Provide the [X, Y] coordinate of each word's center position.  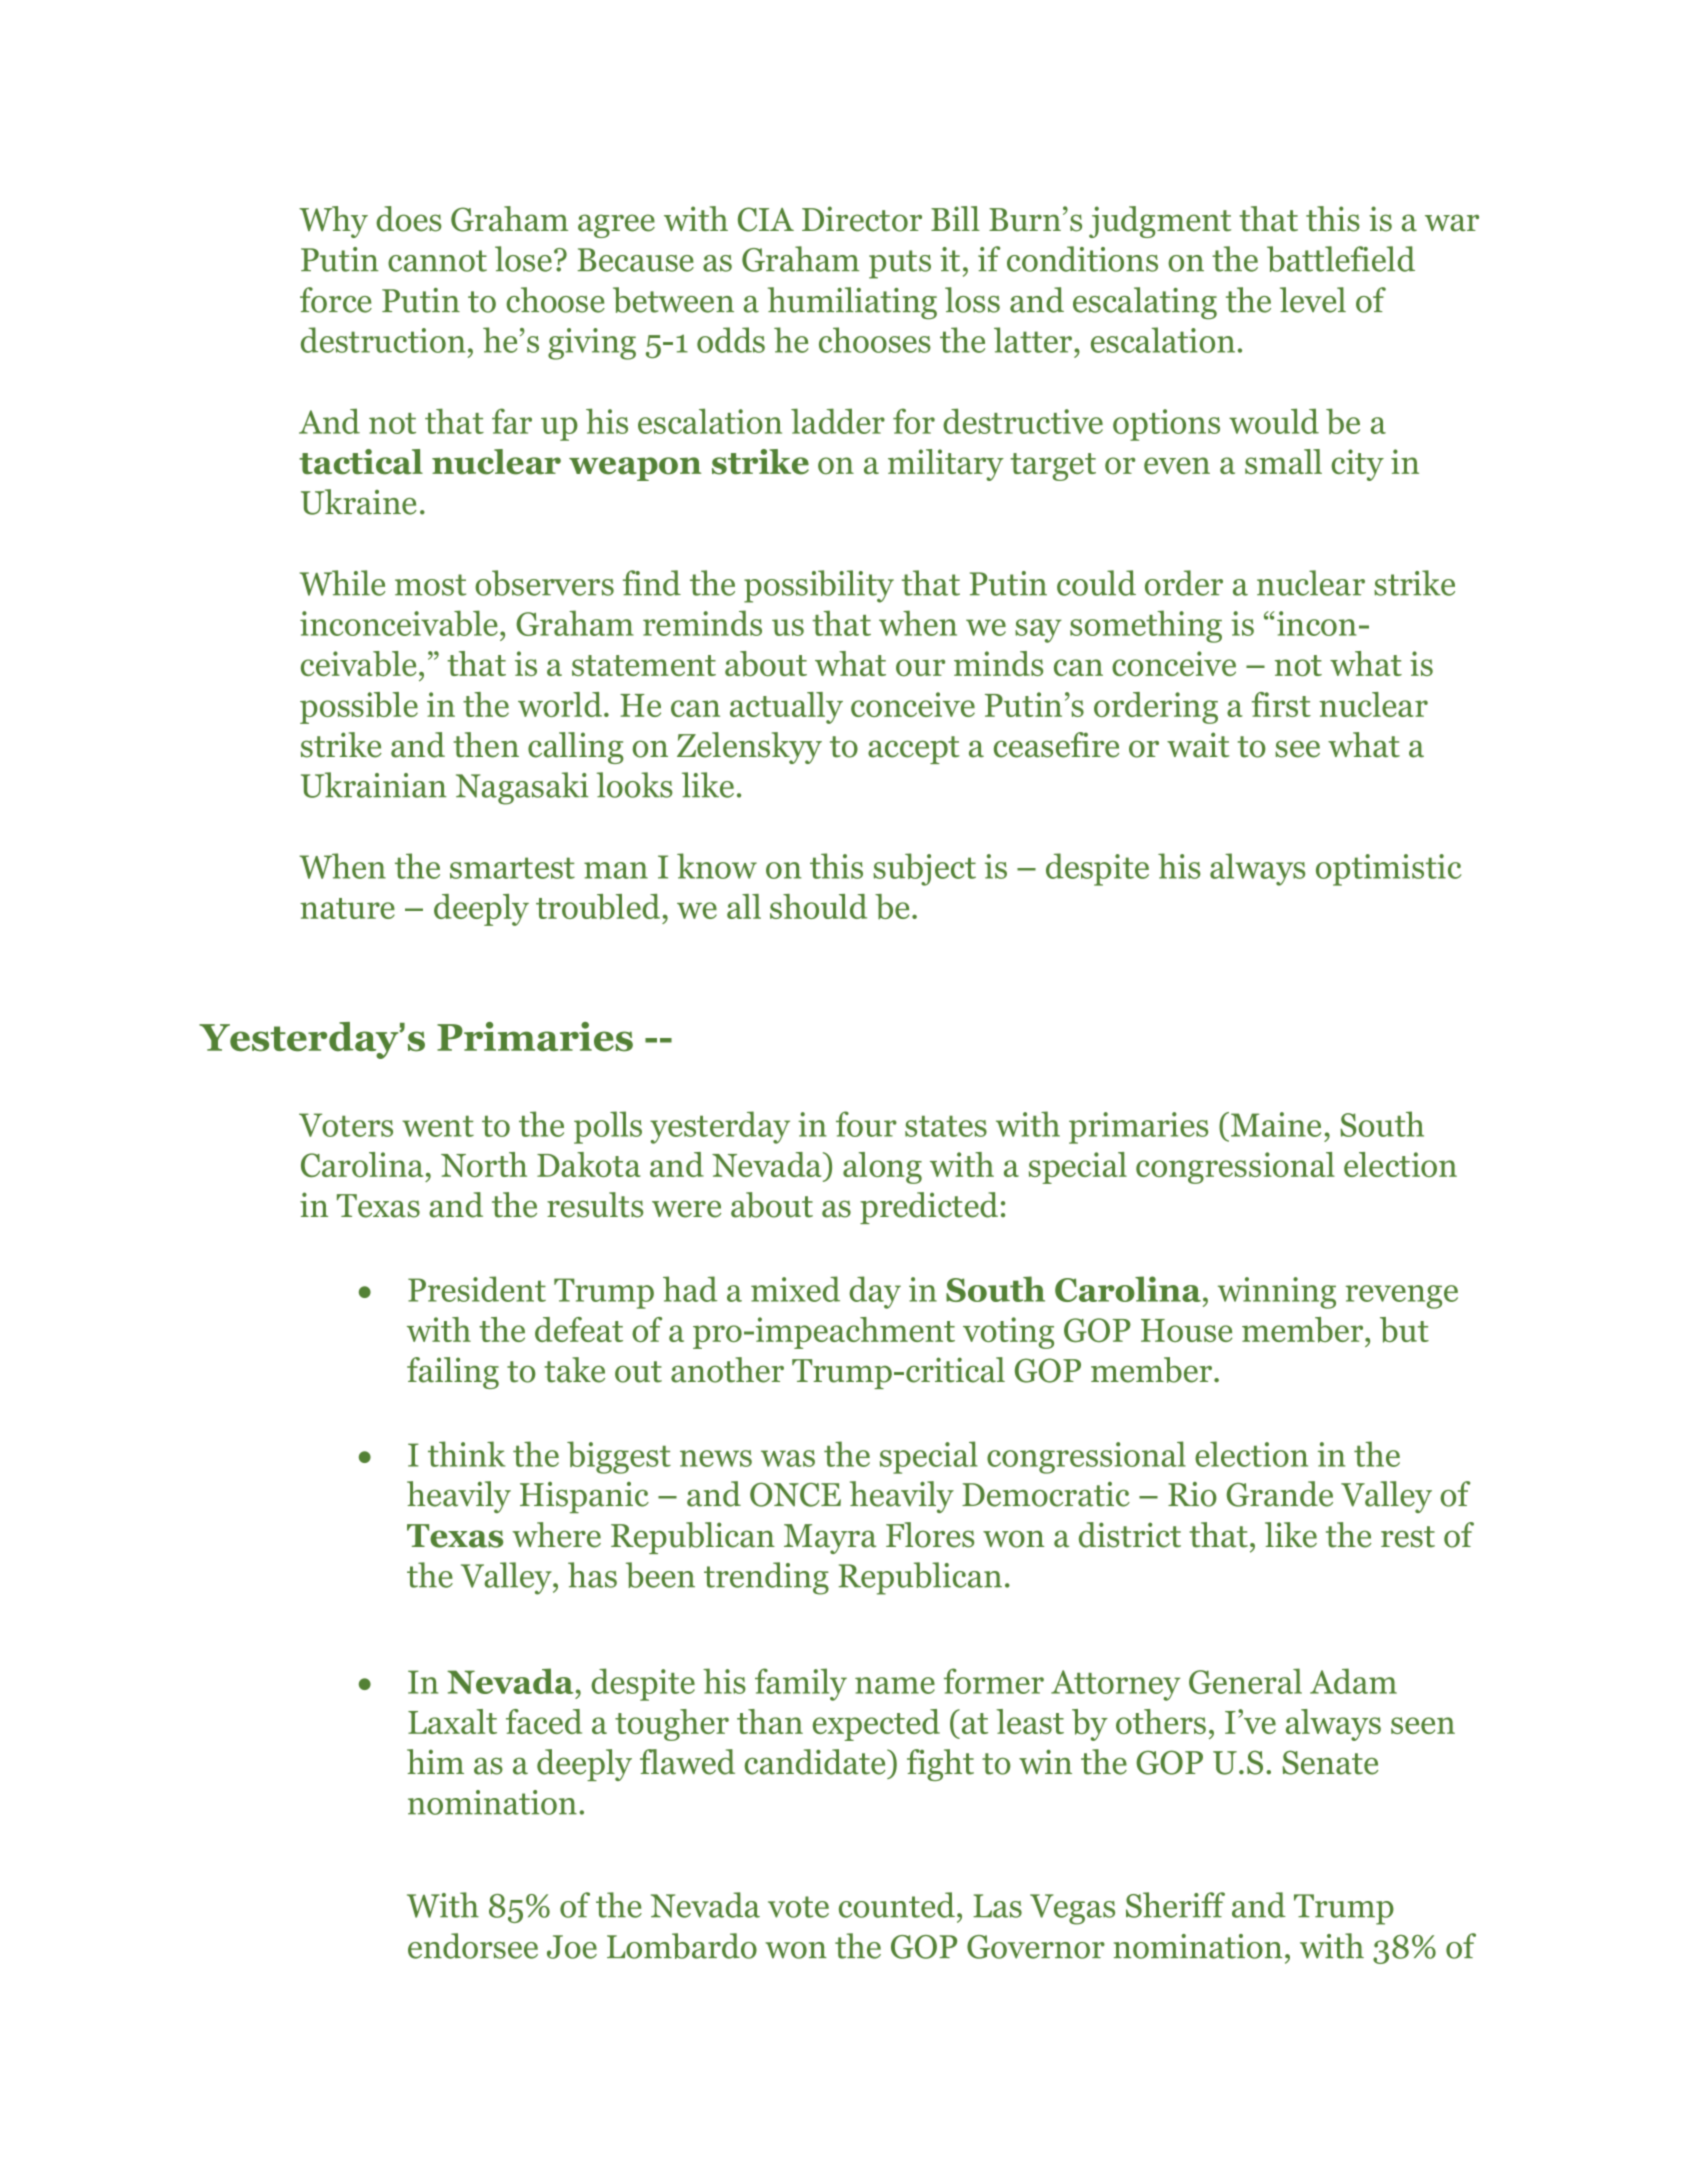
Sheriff [1175, 1905]
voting [1008, 1333]
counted [897, 1905]
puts [900, 264]
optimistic [1388, 870]
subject [924, 869]
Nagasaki [522, 788]
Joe [572, 1947]
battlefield [1341, 259]
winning [1277, 1293]
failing [453, 1373]
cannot [437, 261]
